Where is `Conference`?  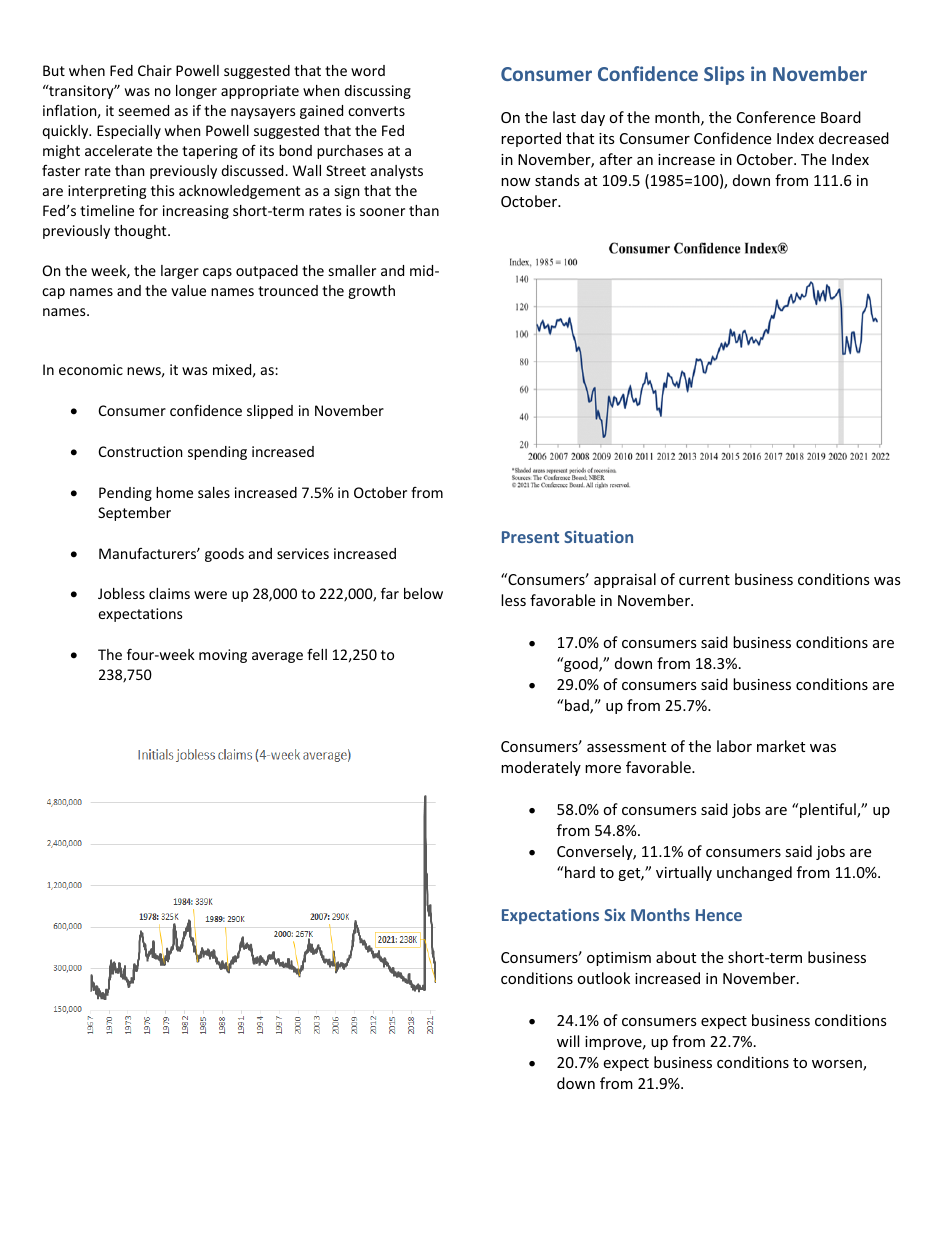 Conference is located at coordinates (776, 117).
